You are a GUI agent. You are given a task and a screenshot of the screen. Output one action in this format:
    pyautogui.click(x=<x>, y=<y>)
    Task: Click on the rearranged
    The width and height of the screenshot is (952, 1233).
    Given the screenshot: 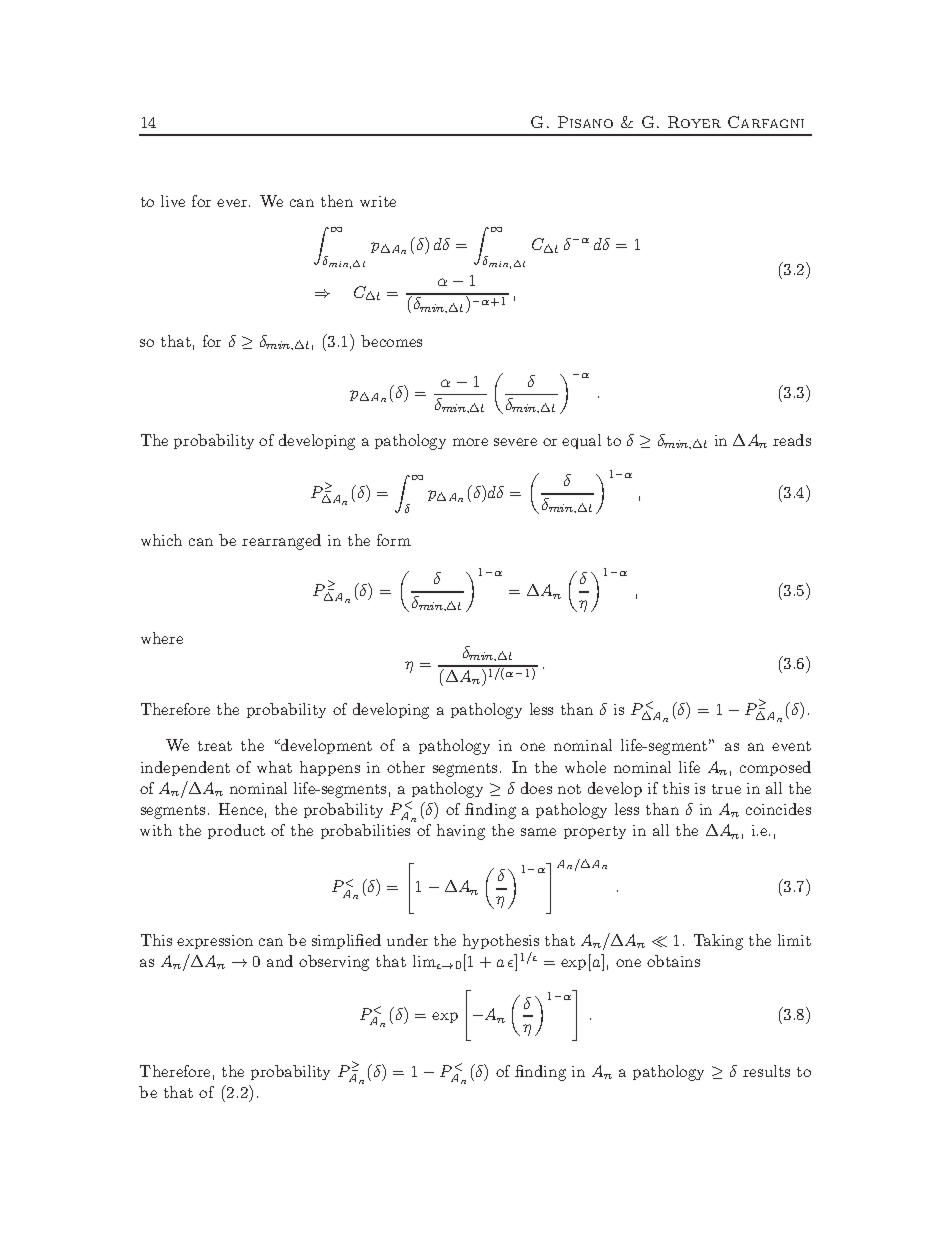 What is the action you would take?
    pyautogui.click(x=281, y=542)
